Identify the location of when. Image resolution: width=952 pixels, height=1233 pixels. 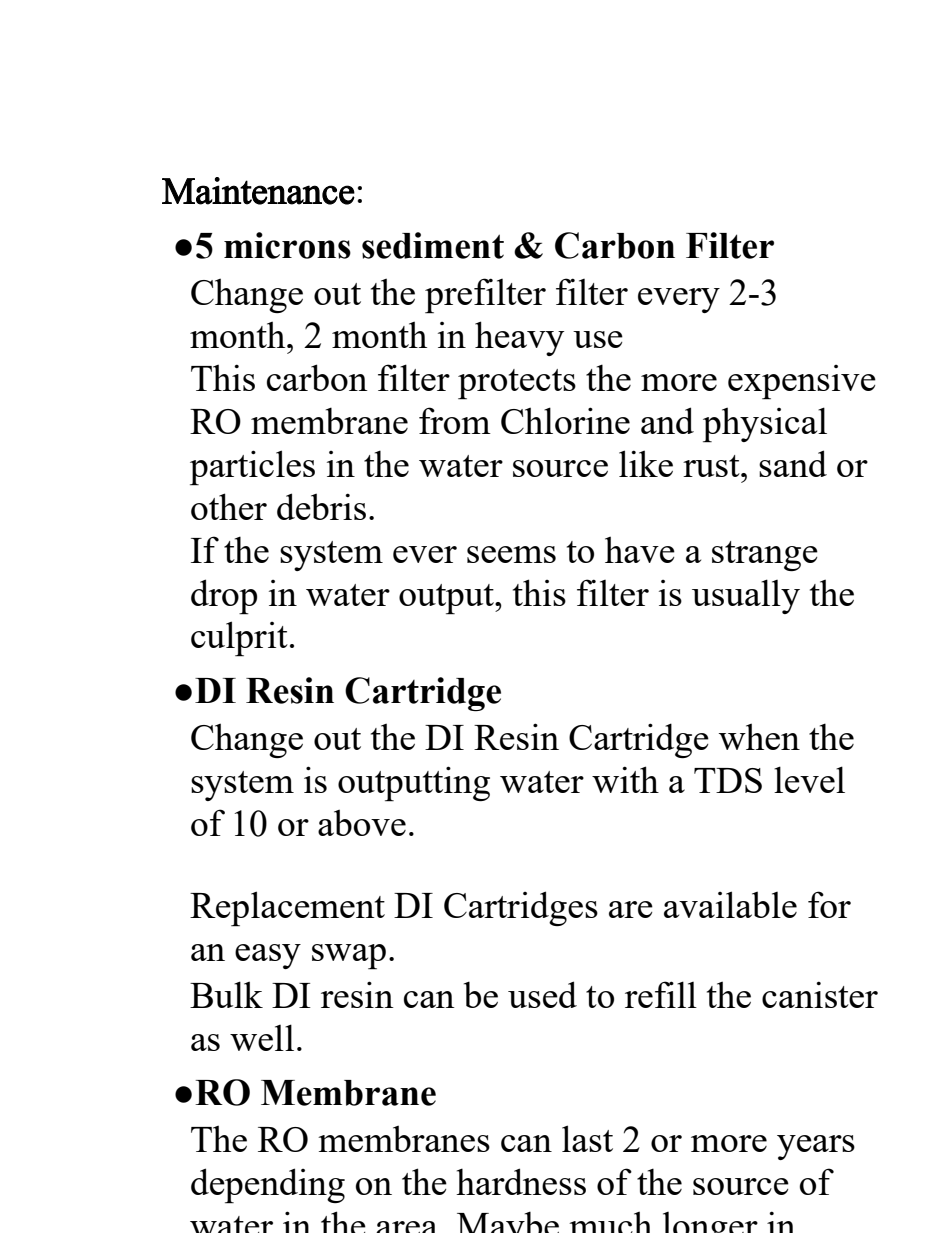
(759, 736).
